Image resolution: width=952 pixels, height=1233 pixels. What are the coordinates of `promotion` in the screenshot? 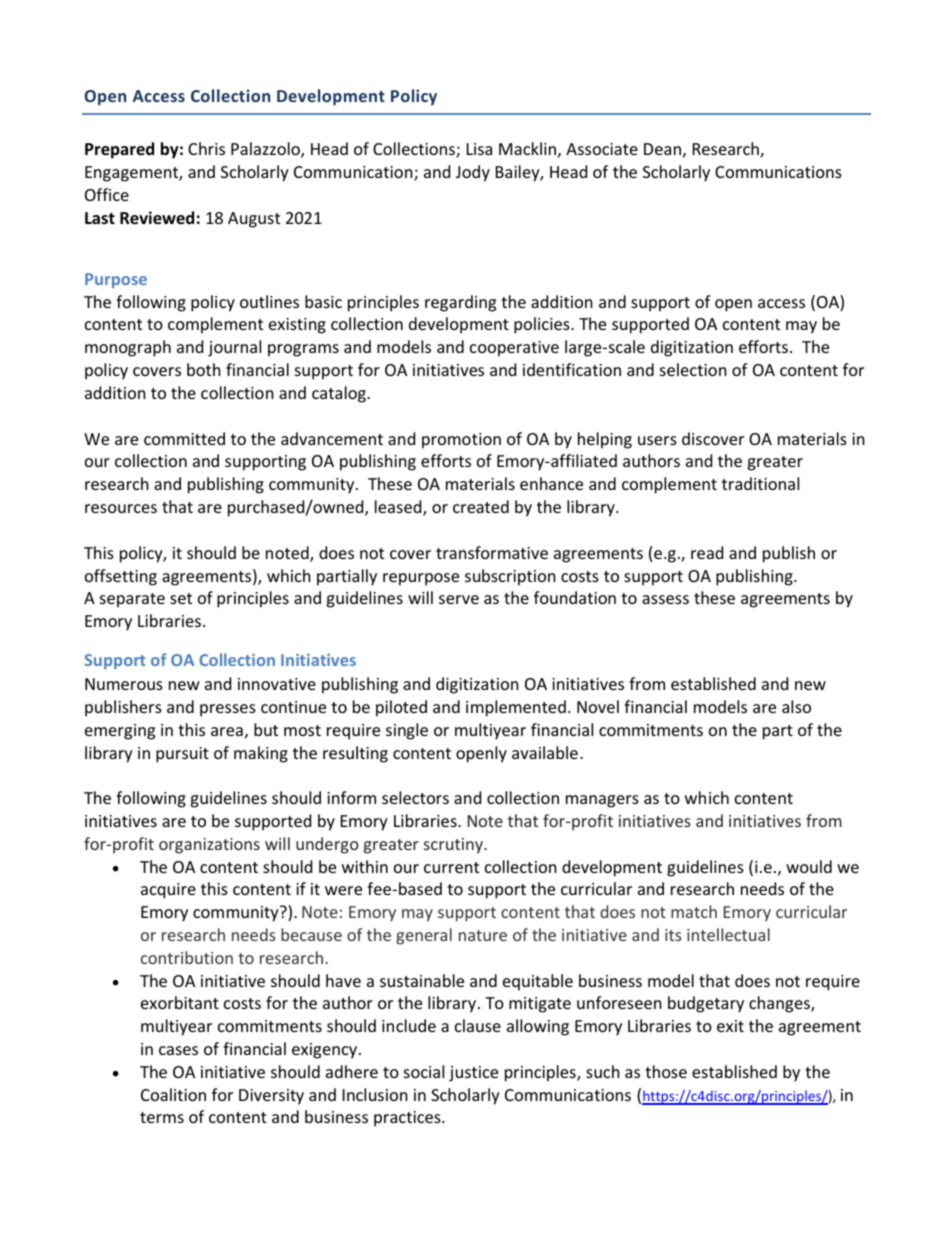 It's located at (461, 441).
